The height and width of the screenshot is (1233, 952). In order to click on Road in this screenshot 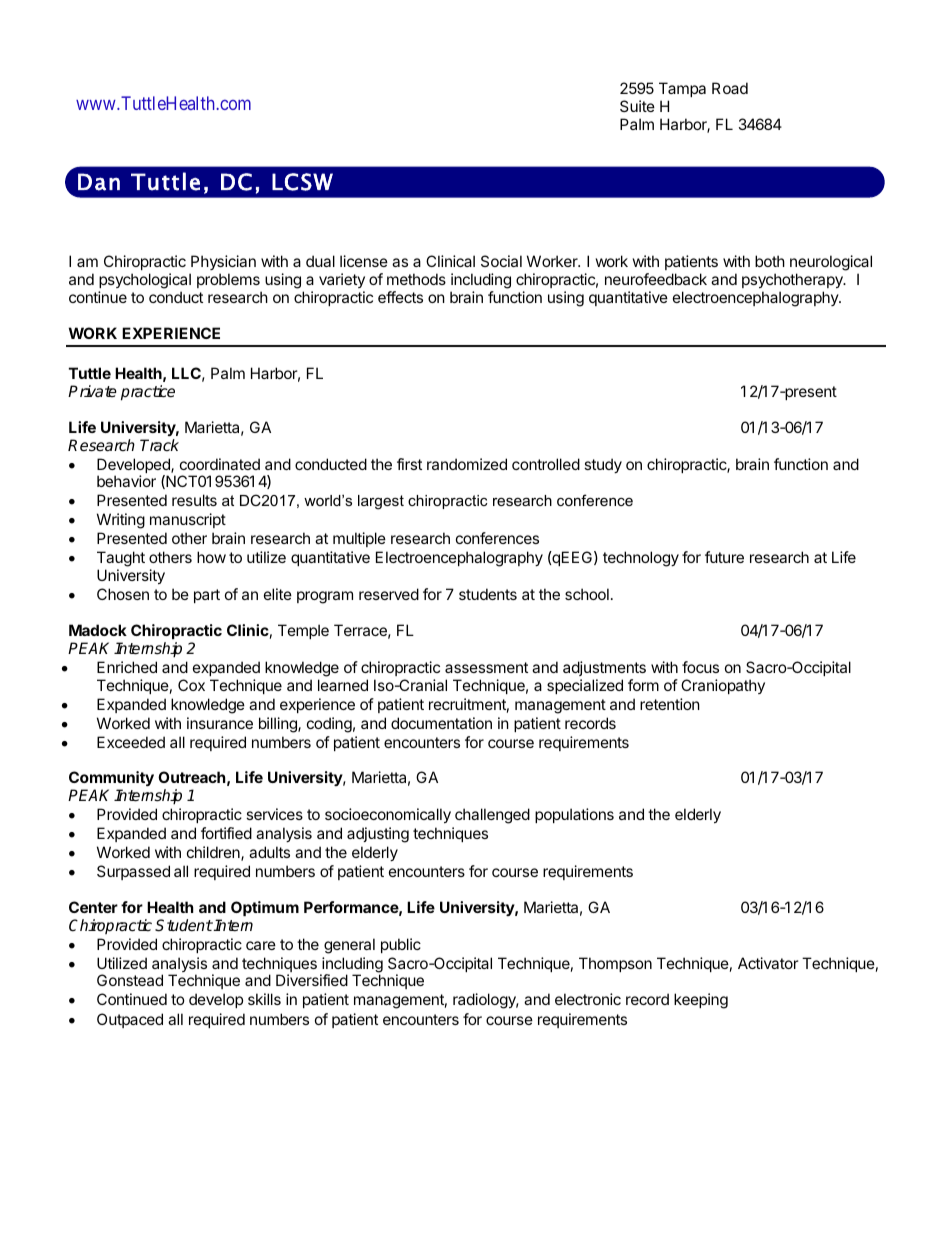, I will do `click(730, 88)`.
